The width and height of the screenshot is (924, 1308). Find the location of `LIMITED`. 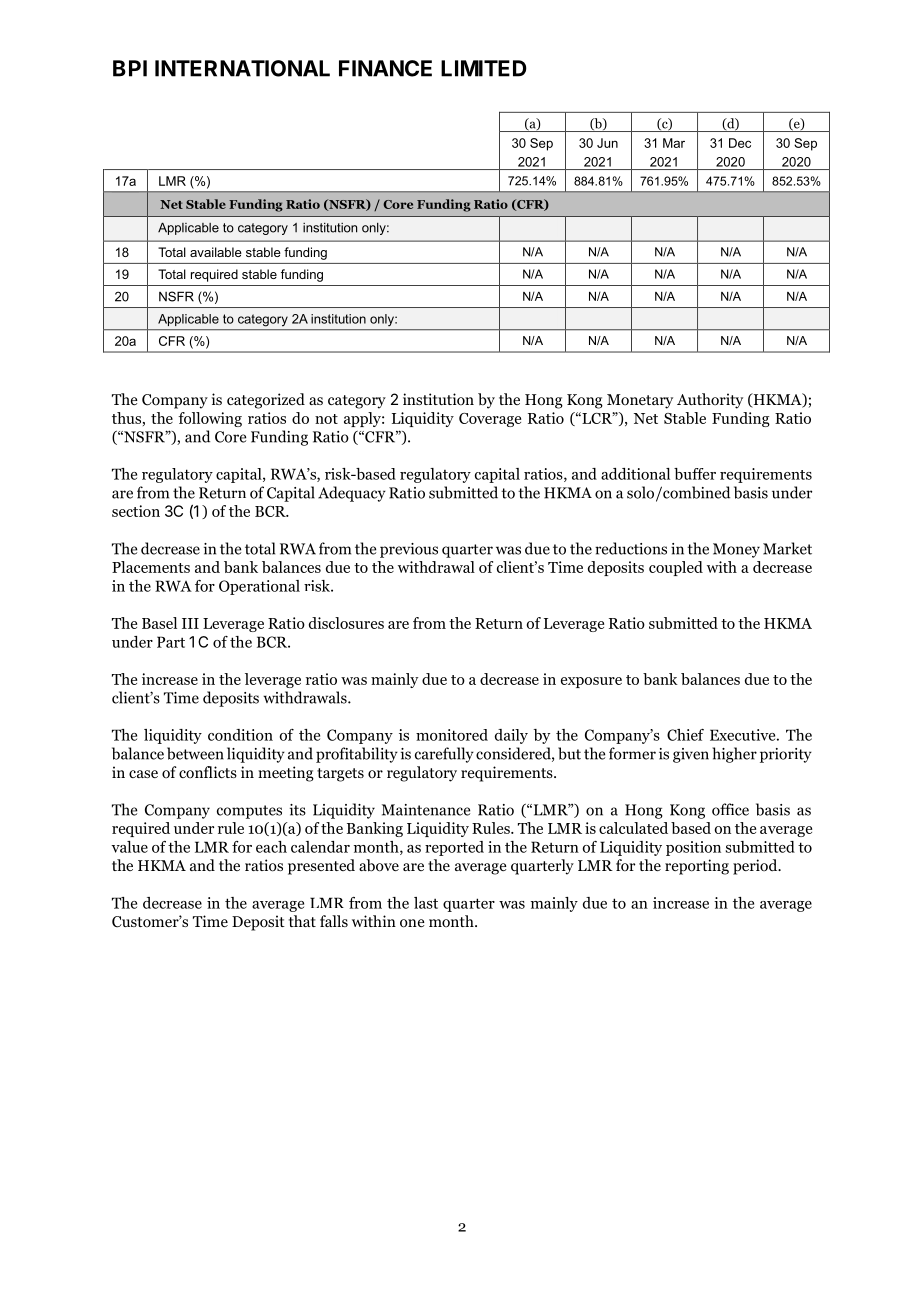

LIMITED is located at coordinates (484, 68).
